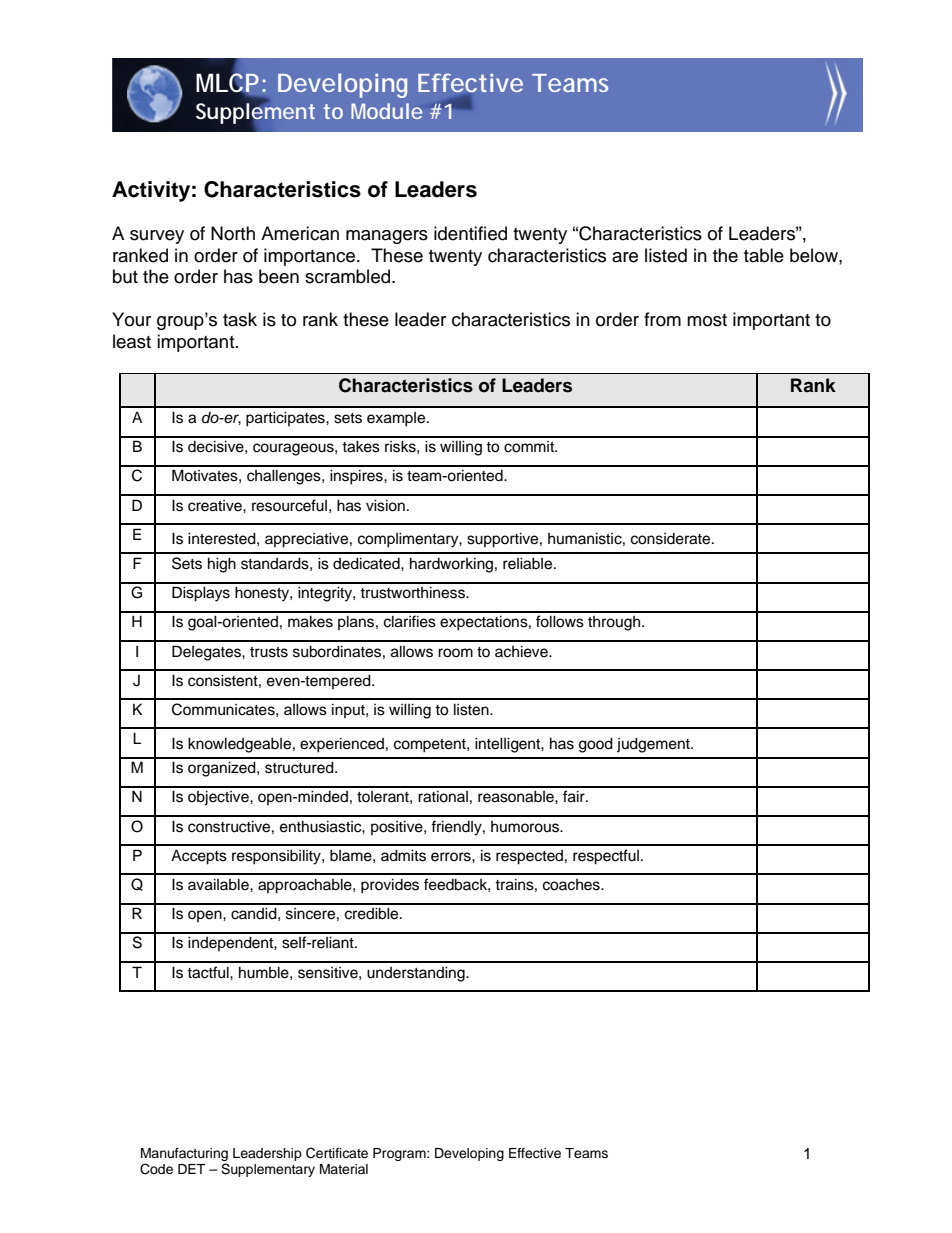 Image resolution: width=952 pixels, height=1233 pixels. What do you see at coordinates (707, 320) in the screenshot?
I see `most` at bounding box center [707, 320].
